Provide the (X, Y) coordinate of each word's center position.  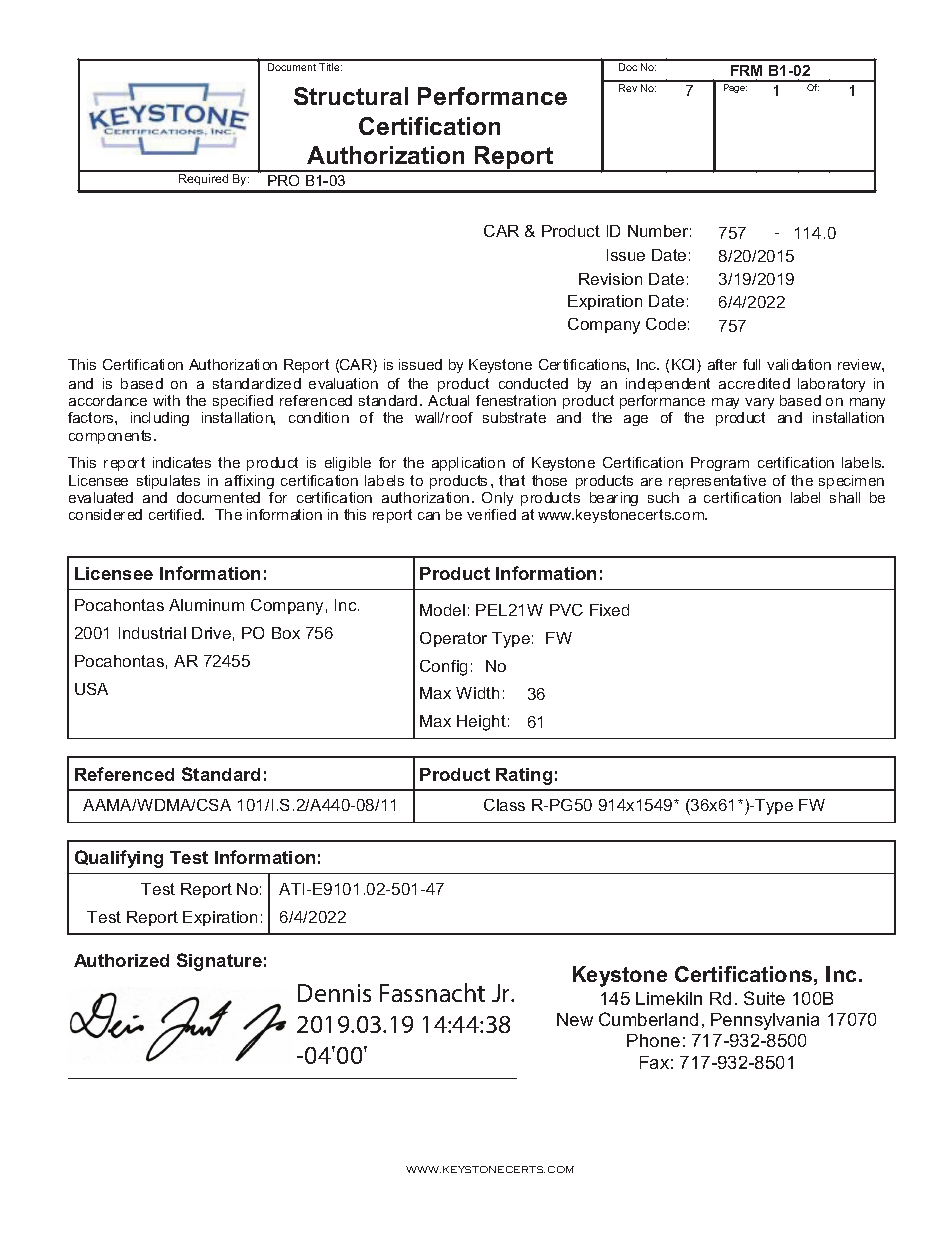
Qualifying (119, 859)
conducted (533, 383)
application (468, 464)
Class (504, 805)
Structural (351, 96)
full (751, 364)
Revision (610, 279)
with (166, 400)
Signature (219, 962)
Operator (453, 639)
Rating (524, 776)
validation (799, 364)
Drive (211, 633)
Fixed (609, 610)
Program (720, 464)
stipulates (168, 482)
